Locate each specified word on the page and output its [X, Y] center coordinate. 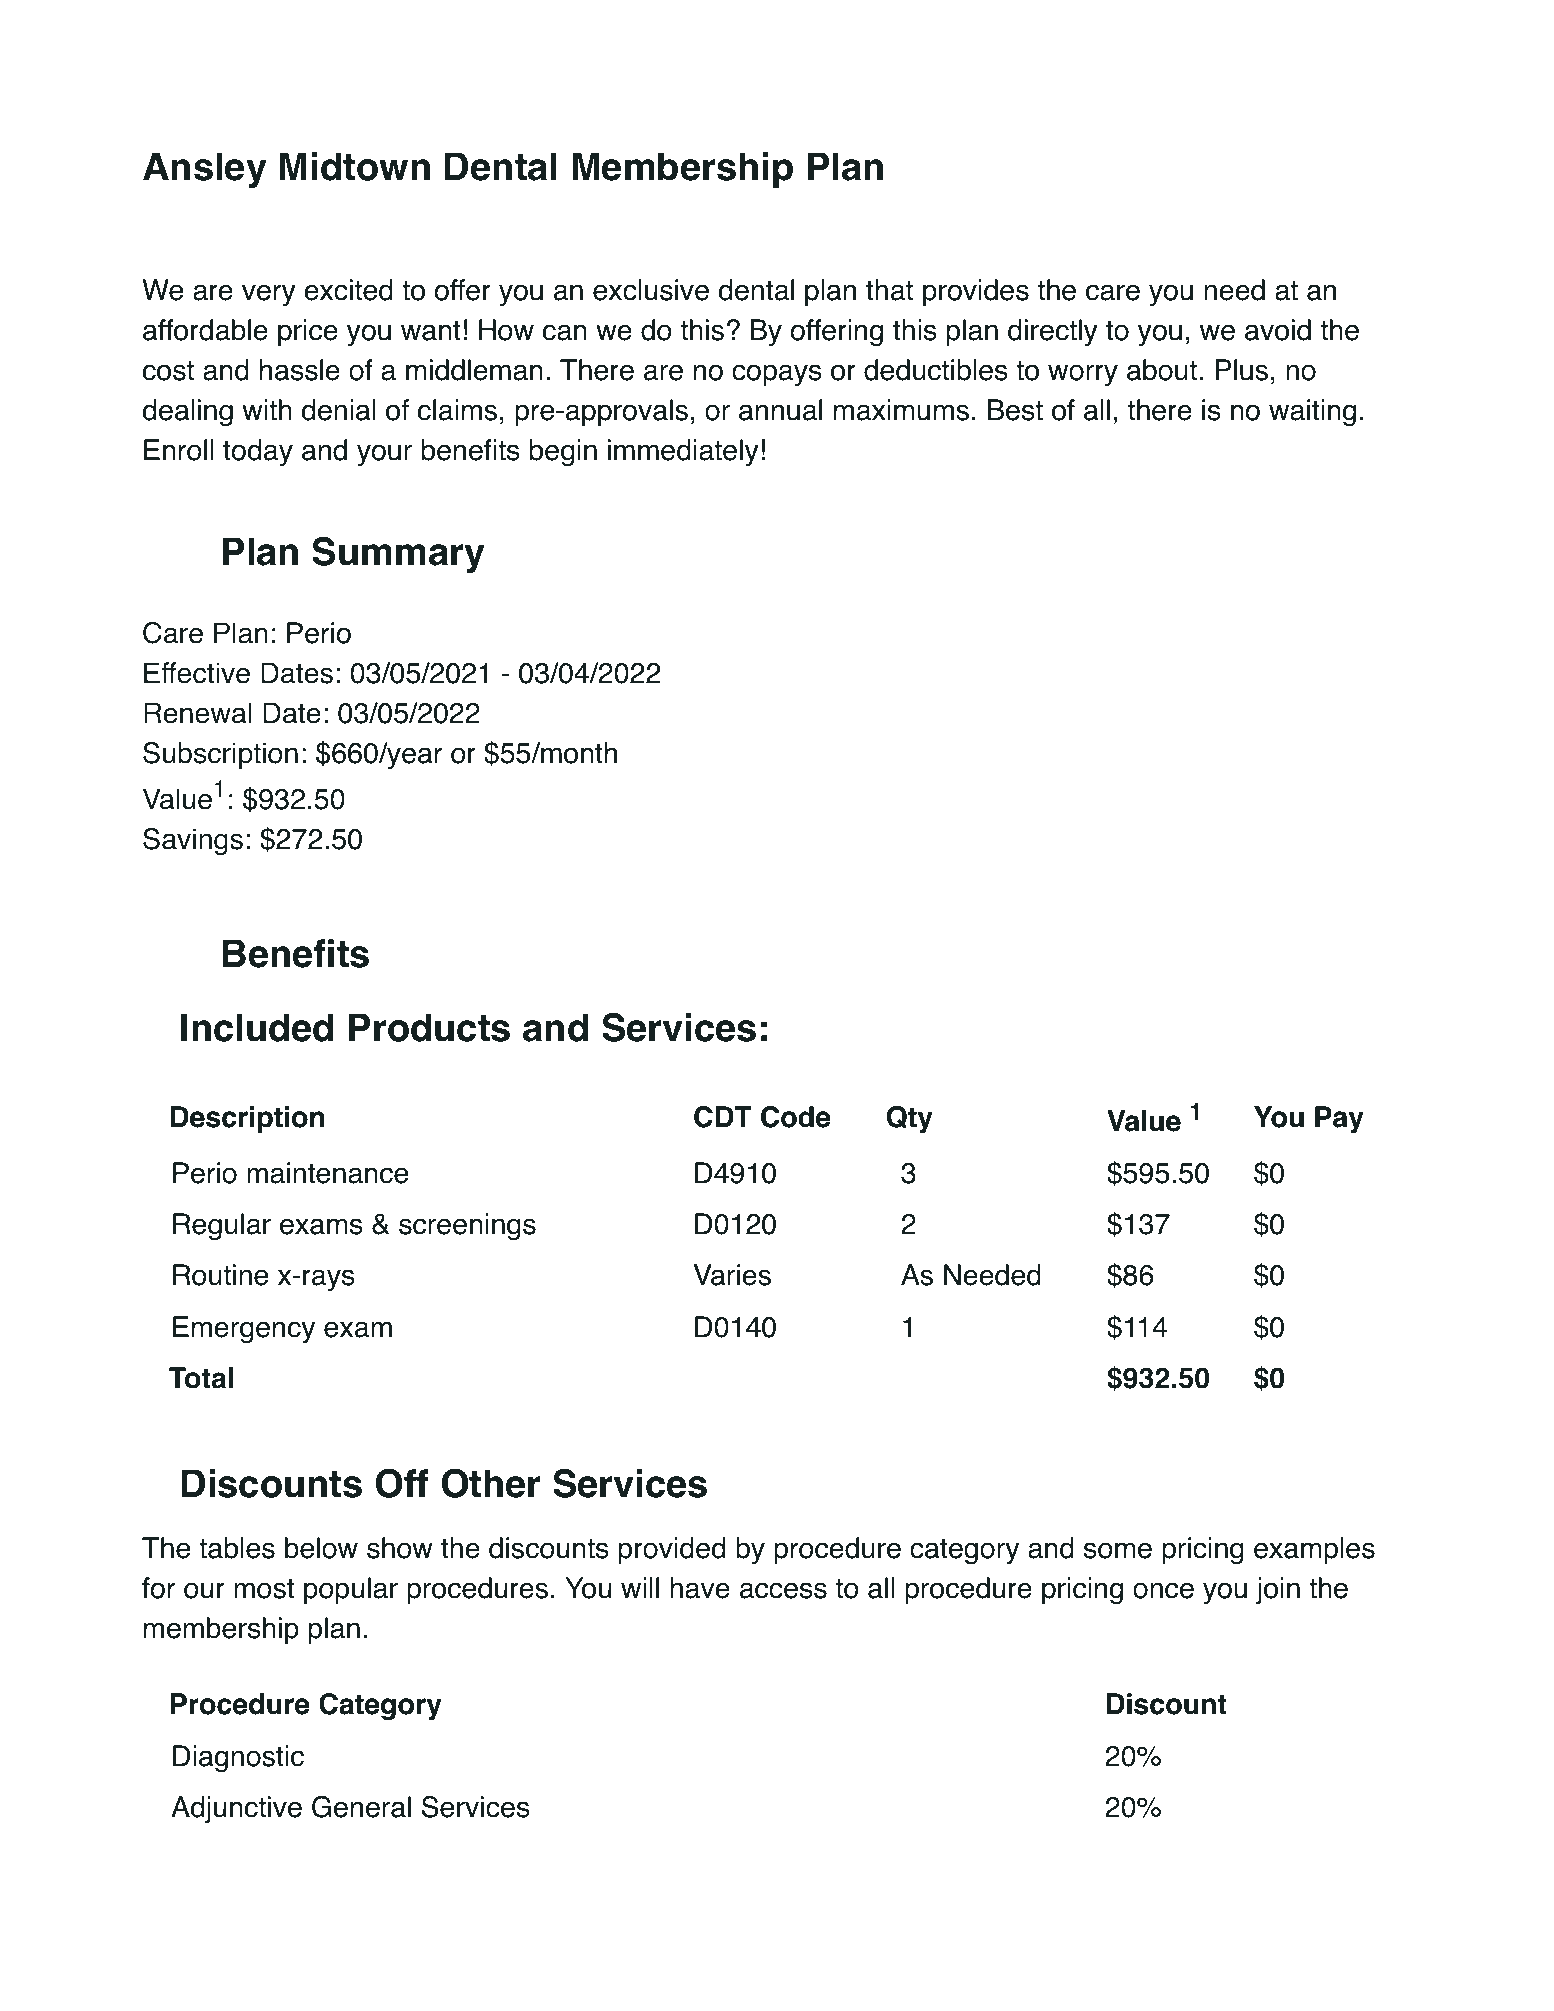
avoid [1278, 330]
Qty [910, 1119]
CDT [723, 1117]
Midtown [355, 166]
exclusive [651, 290]
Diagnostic [238, 1759]
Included [257, 1027]
